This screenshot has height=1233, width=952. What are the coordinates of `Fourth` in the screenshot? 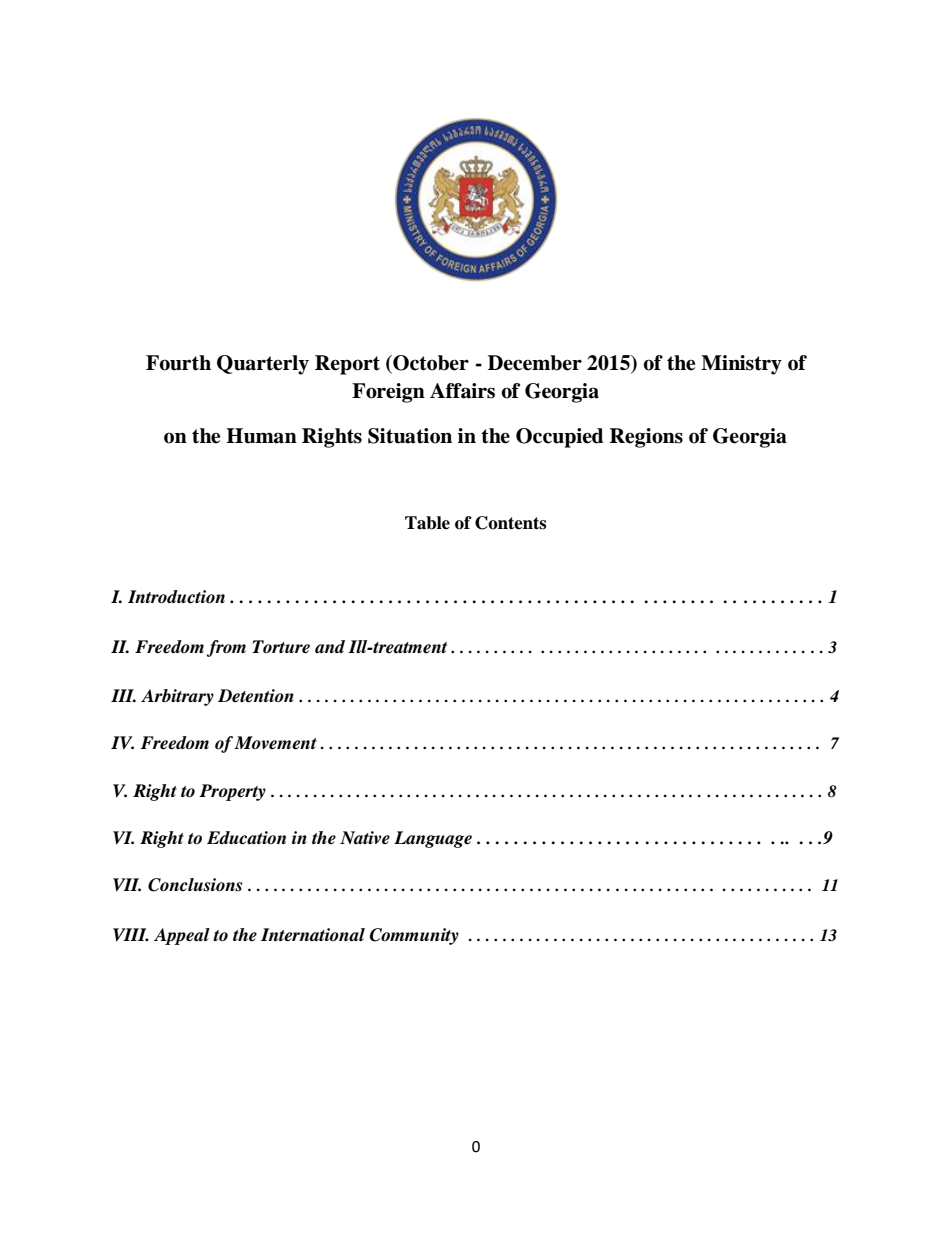 It's located at (178, 363).
